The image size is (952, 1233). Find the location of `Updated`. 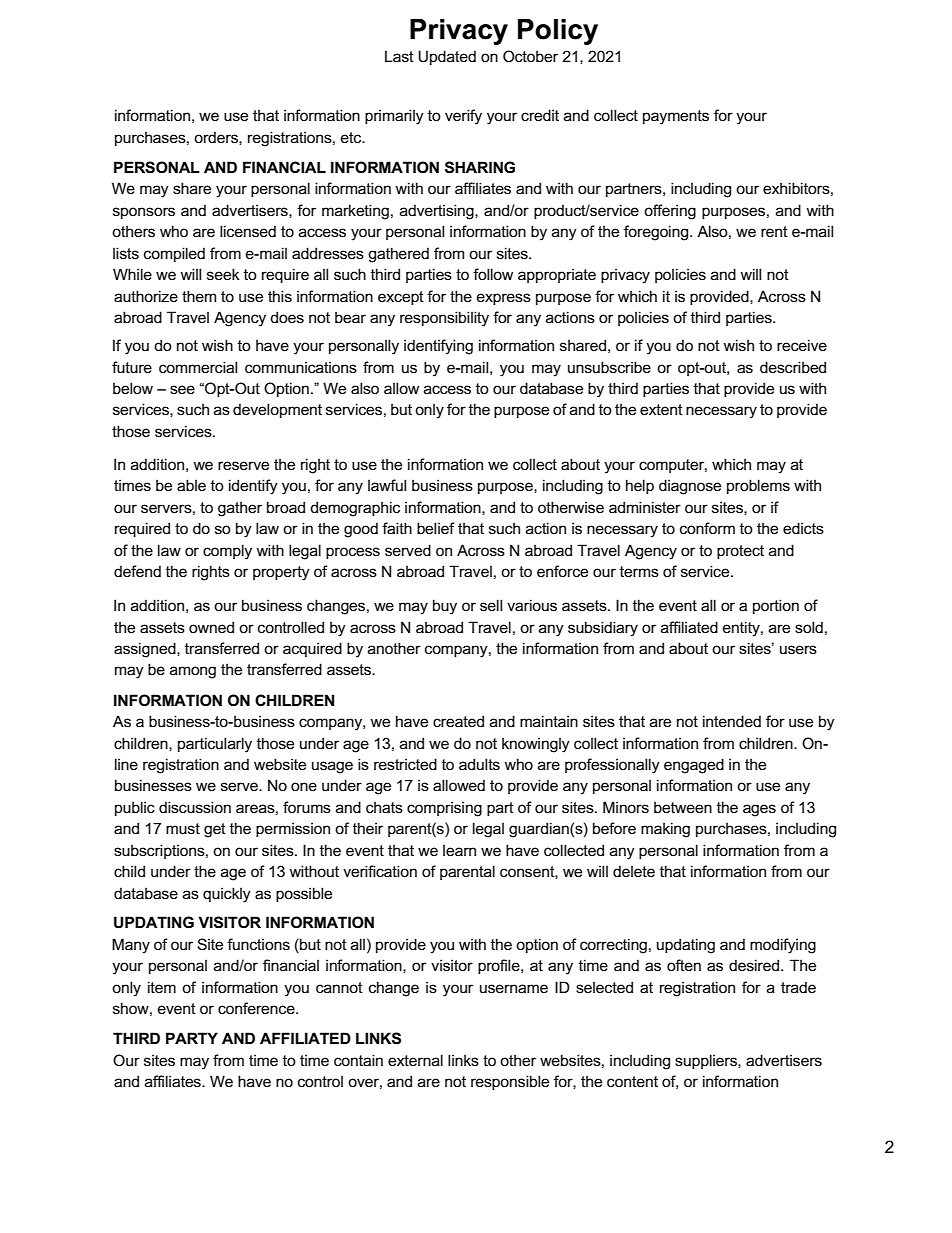

Updated is located at coordinates (447, 57).
